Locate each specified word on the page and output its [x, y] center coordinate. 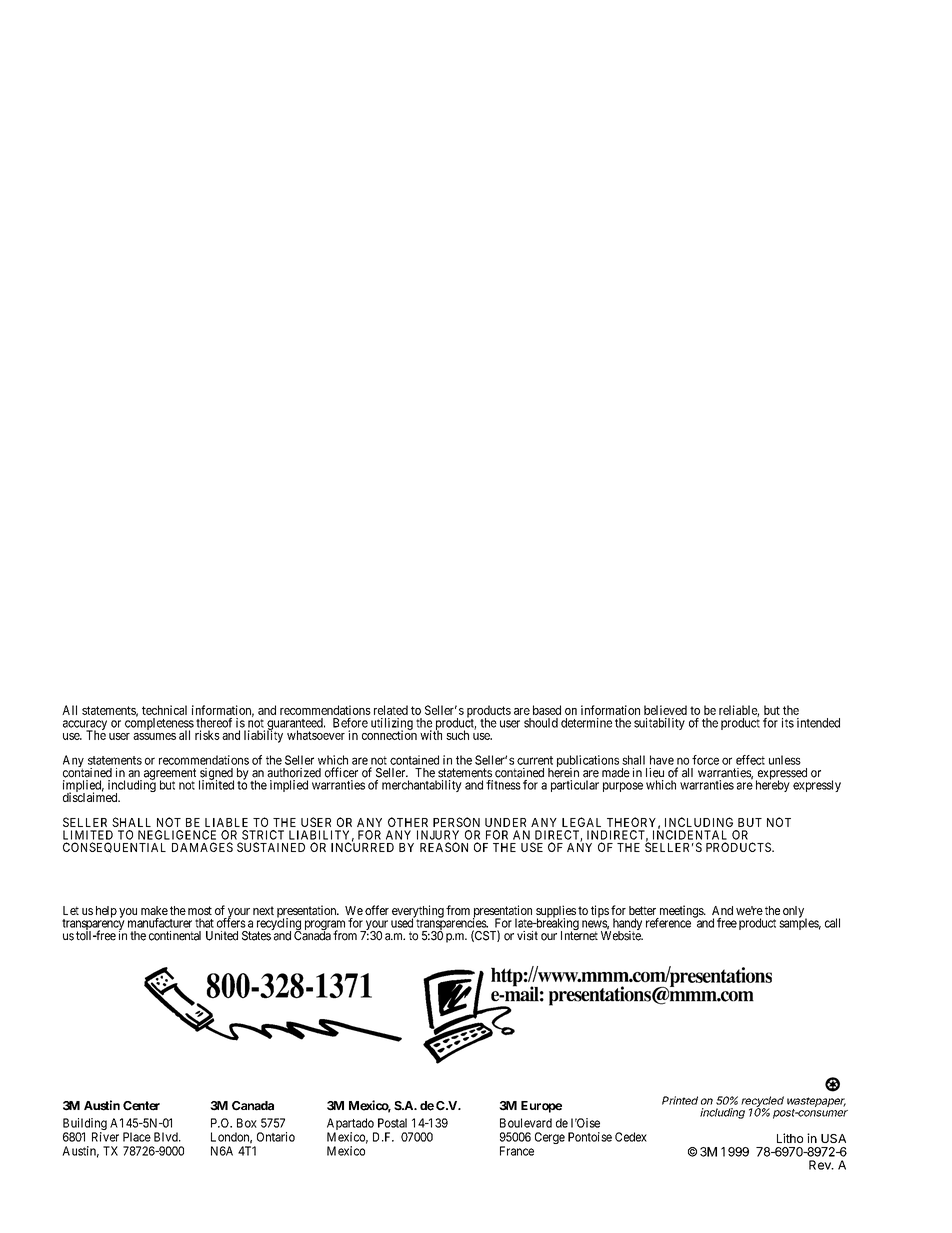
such [457, 735]
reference [668, 923]
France [517, 1151]
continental [175, 936]
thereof [214, 723]
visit [527, 936]
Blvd [167, 1137]
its [788, 723]
